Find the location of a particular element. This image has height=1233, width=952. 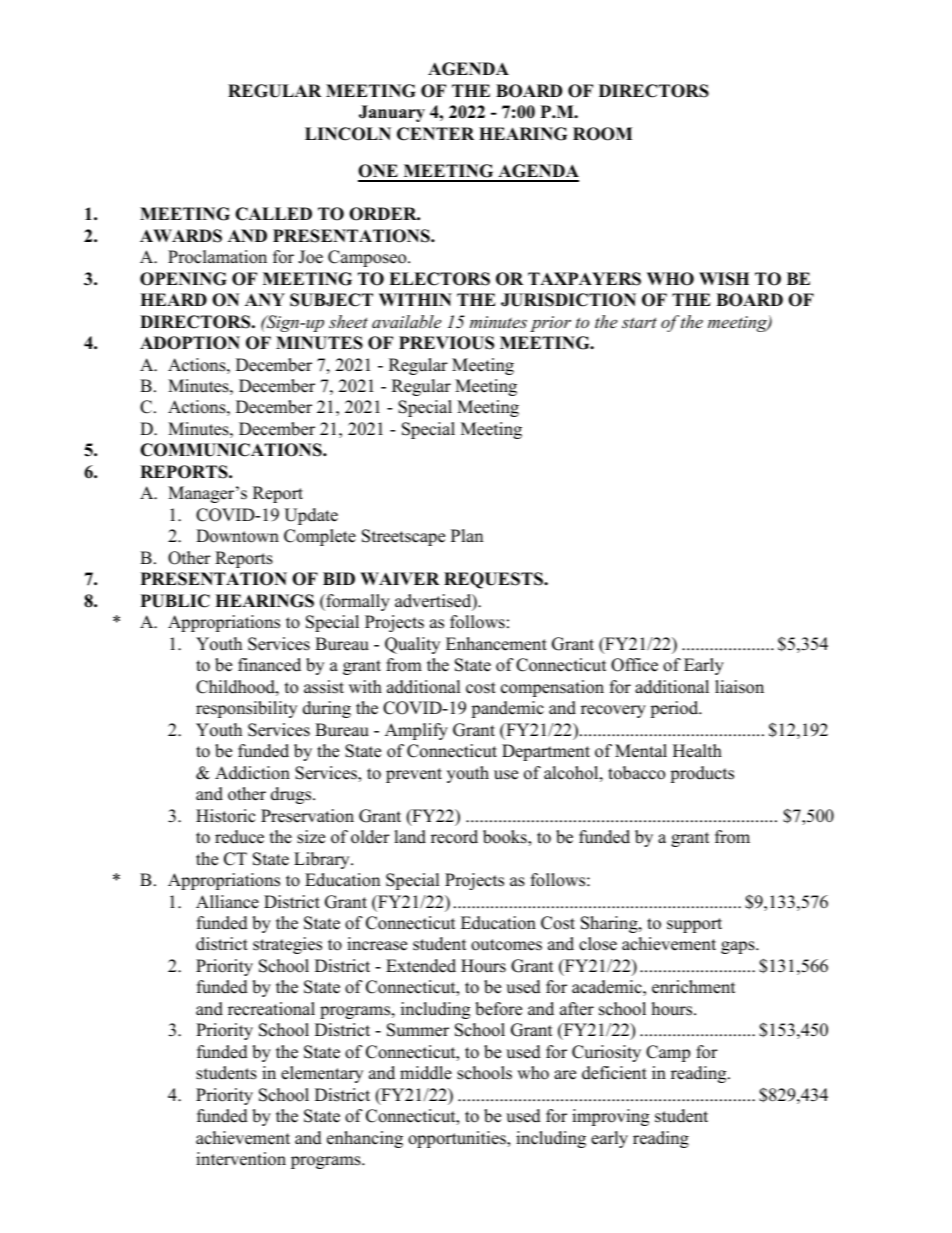

CENTER is located at coordinates (435, 134).
